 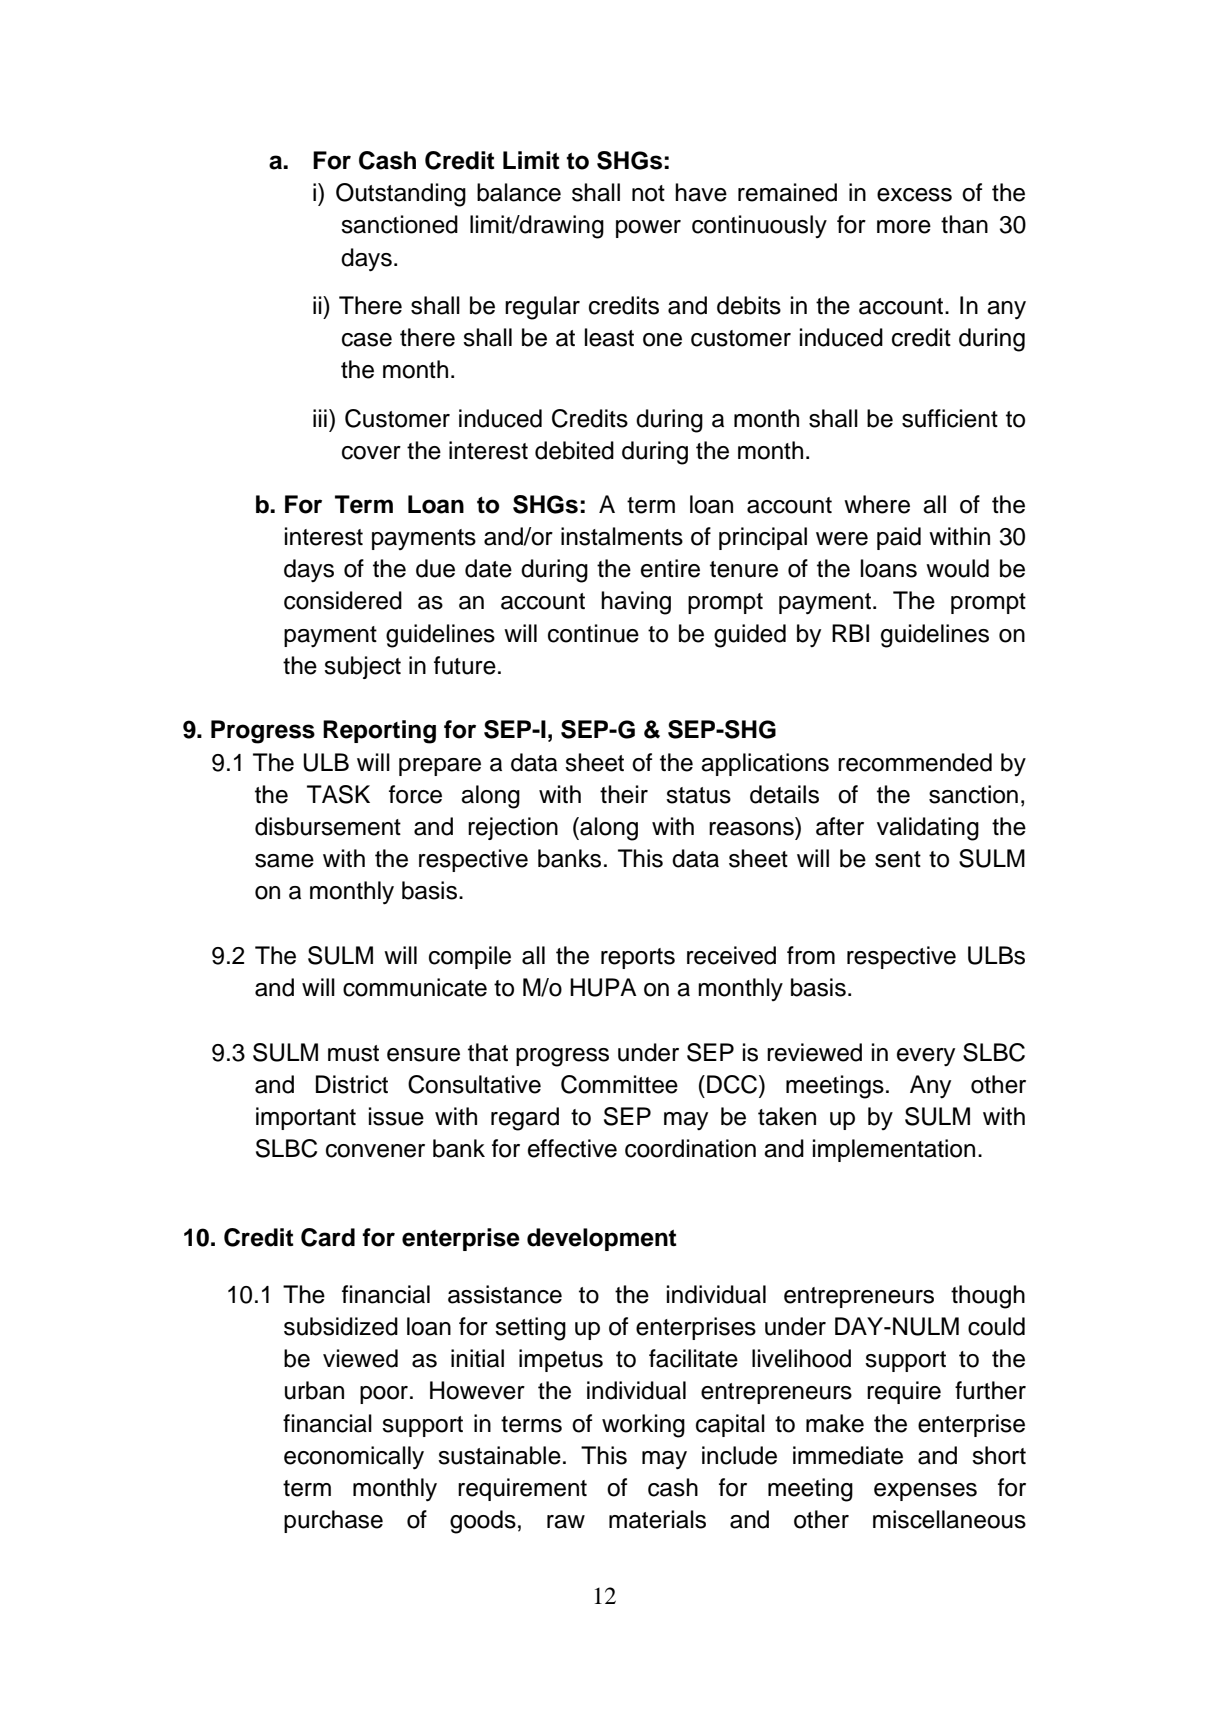 What do you see at coordinates (648, 229) in the document?
I see `power` at bounding box center [648, 229].
